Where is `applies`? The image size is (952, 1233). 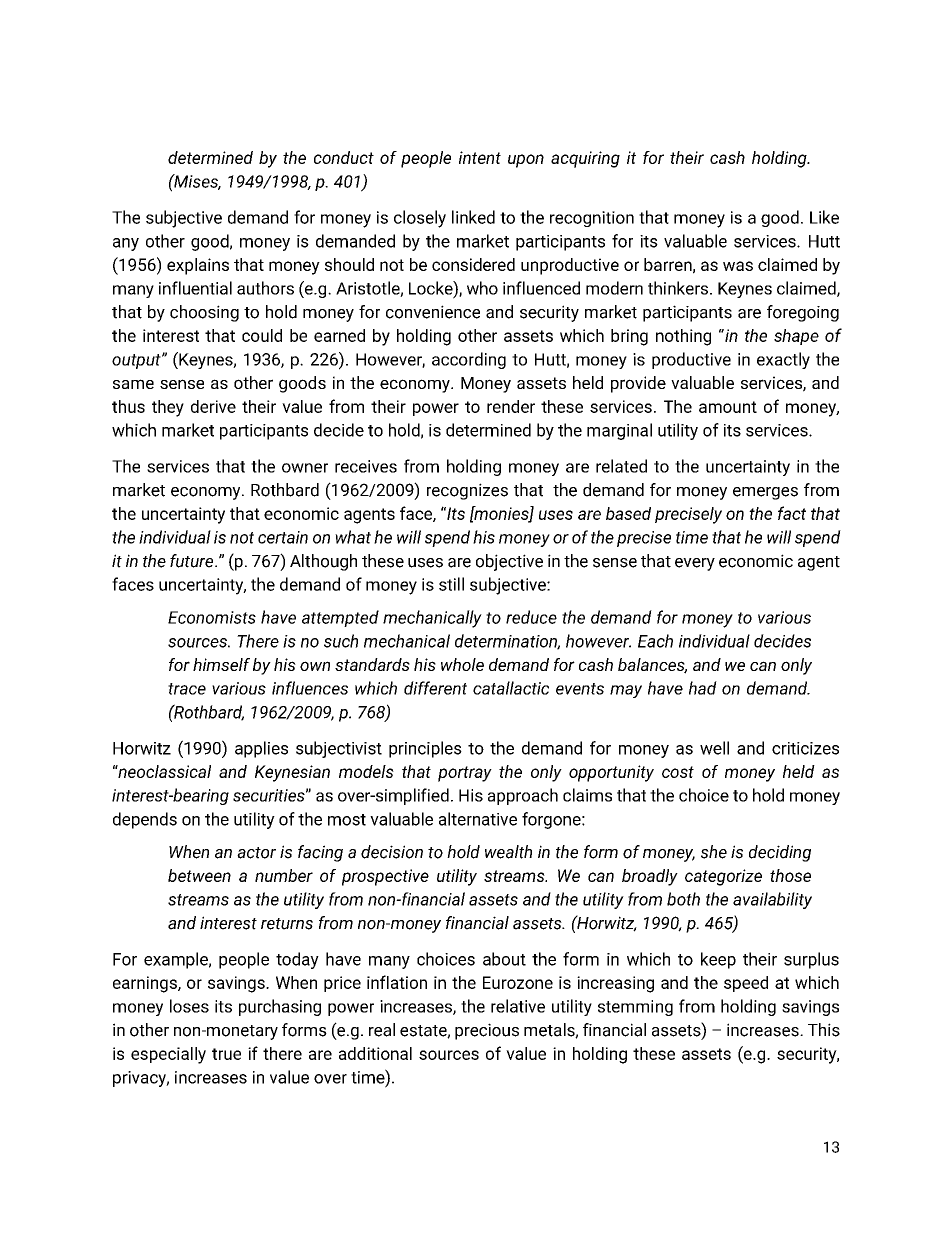
applies is located at coordinates (261, 749).
